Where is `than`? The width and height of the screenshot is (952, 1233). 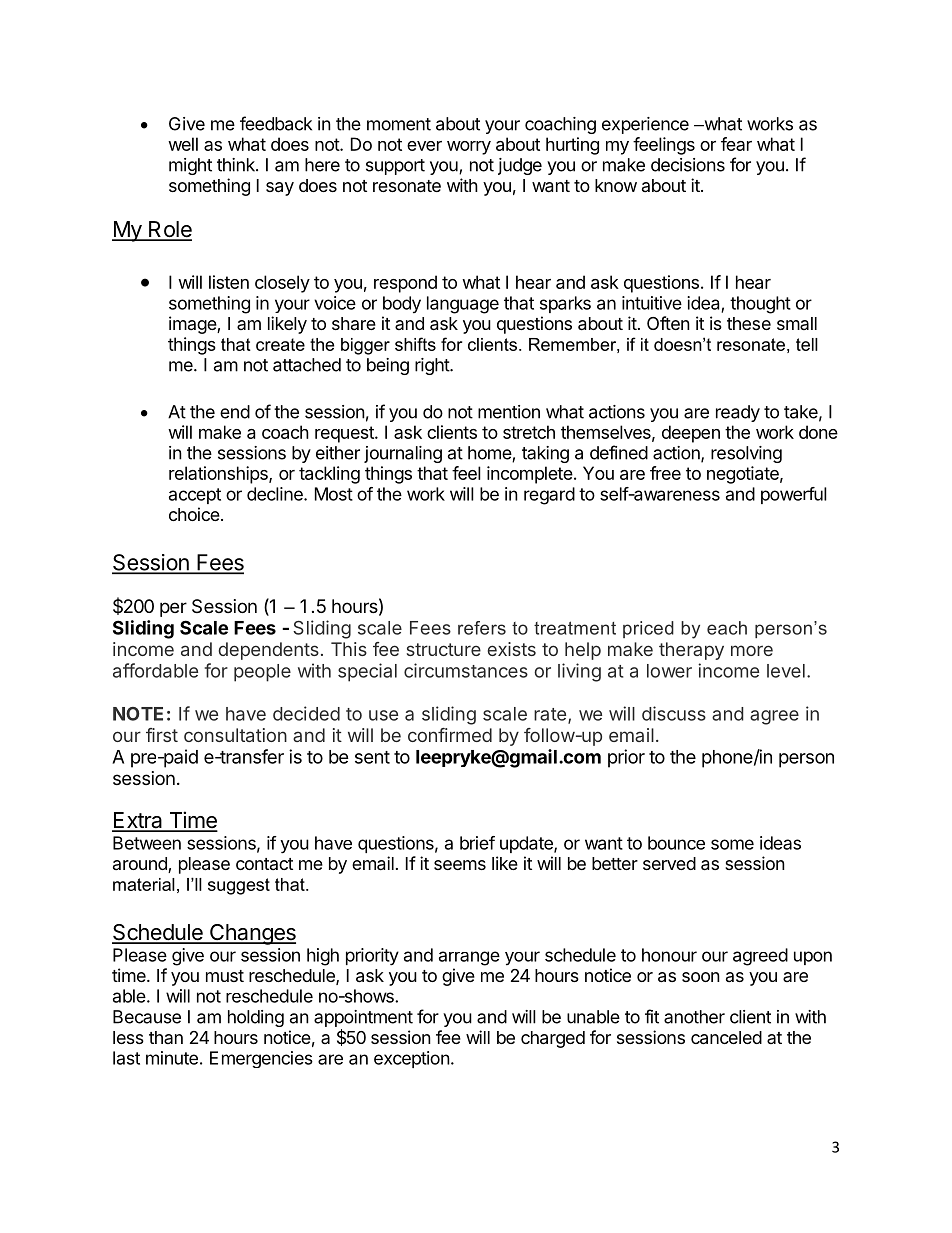 than is located at coordinates (166, 1037).
